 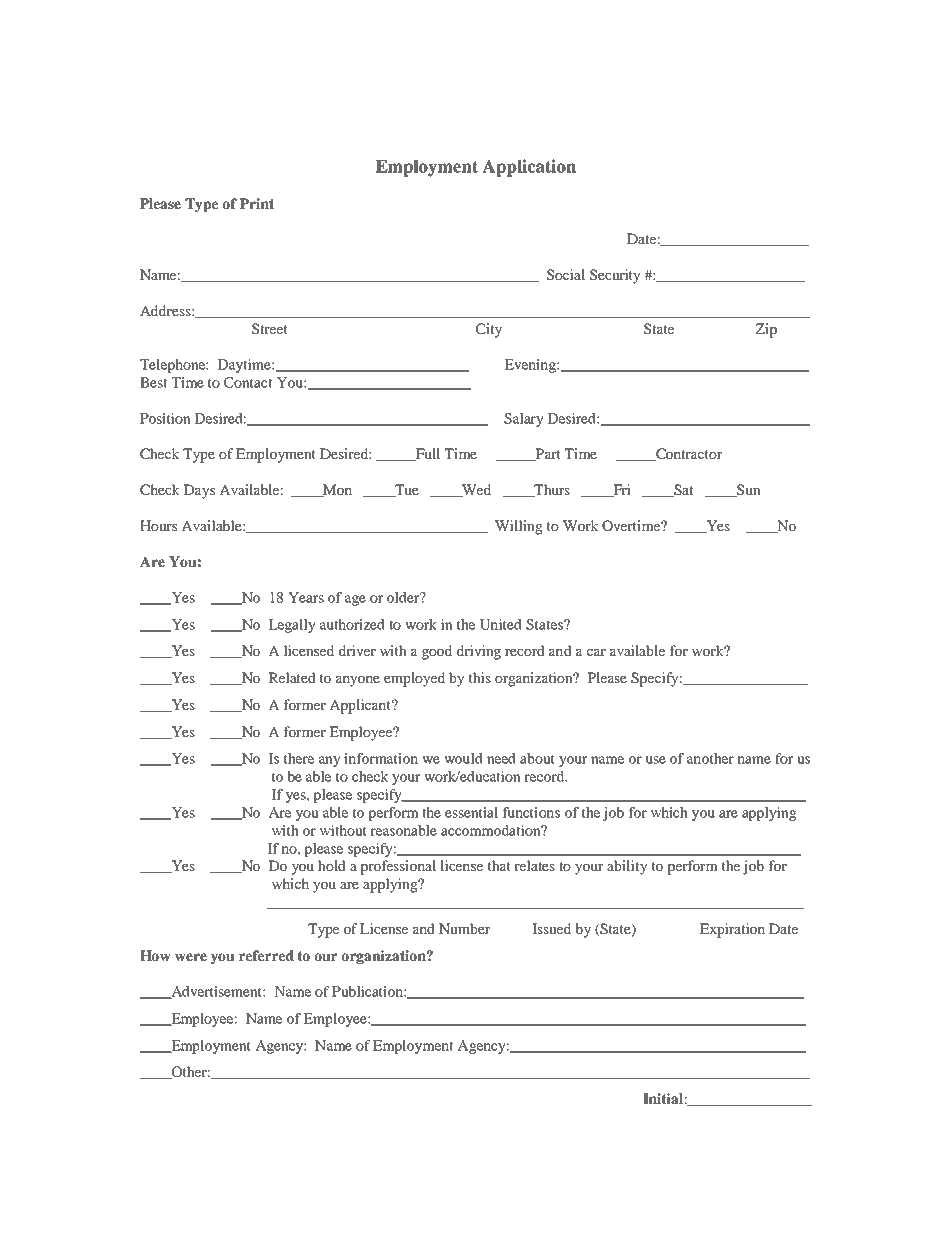 I want to click on Security, so click(x=615, y=276).
